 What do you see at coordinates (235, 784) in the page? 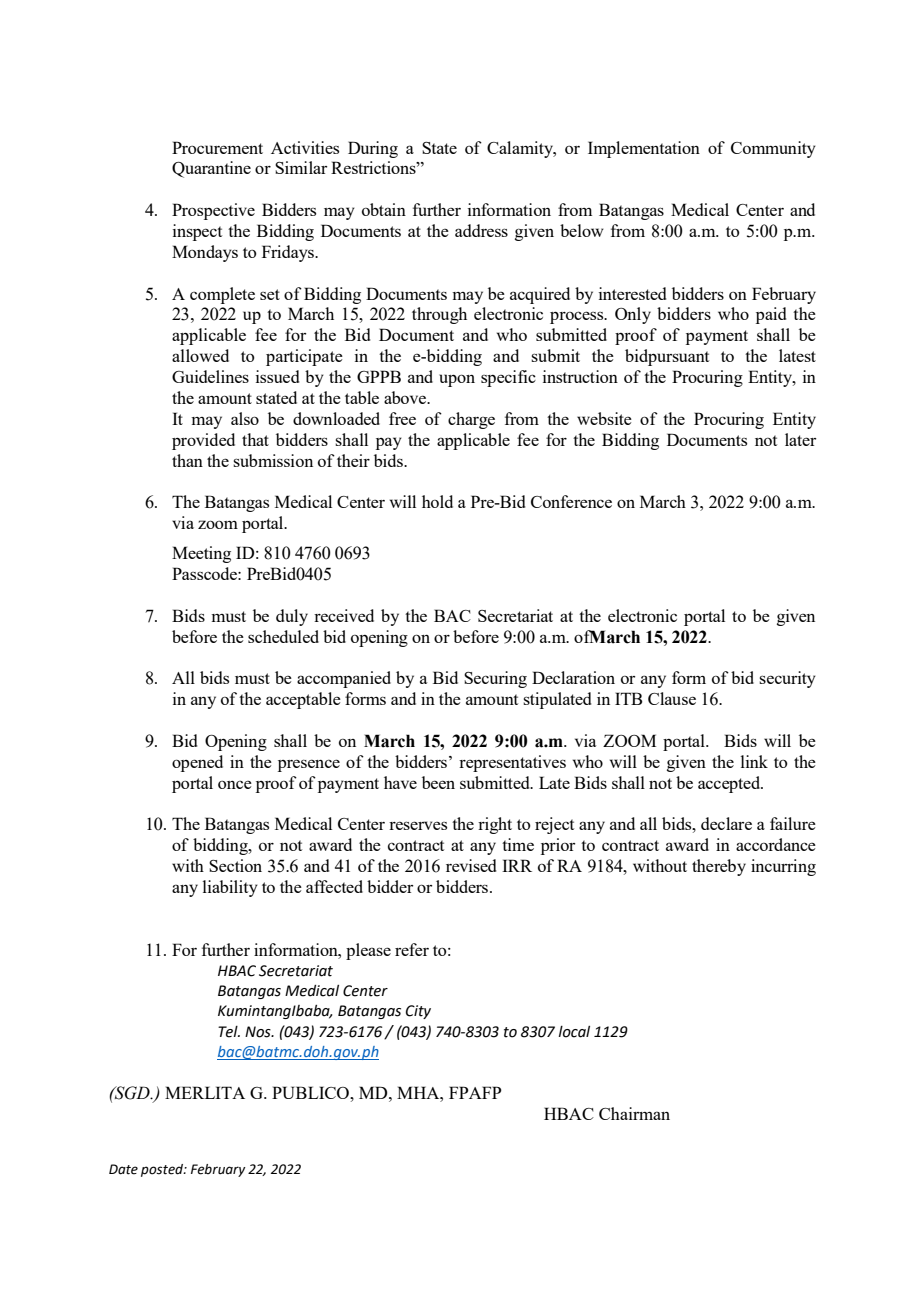
I see `once` at bounding box center [235, 784].
